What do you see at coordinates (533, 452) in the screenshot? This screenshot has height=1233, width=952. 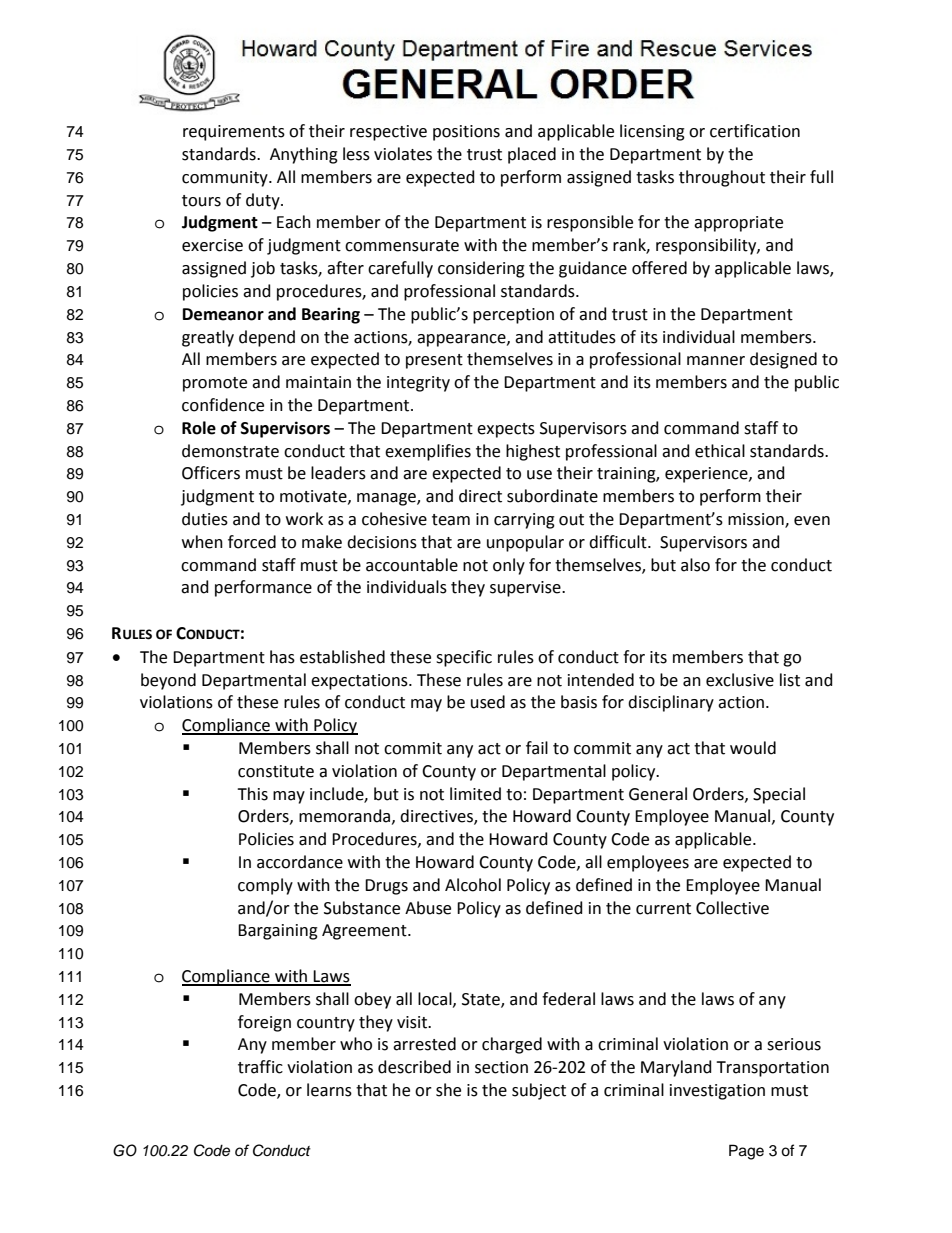 I see `highest` at bounding box center [533, 452].
